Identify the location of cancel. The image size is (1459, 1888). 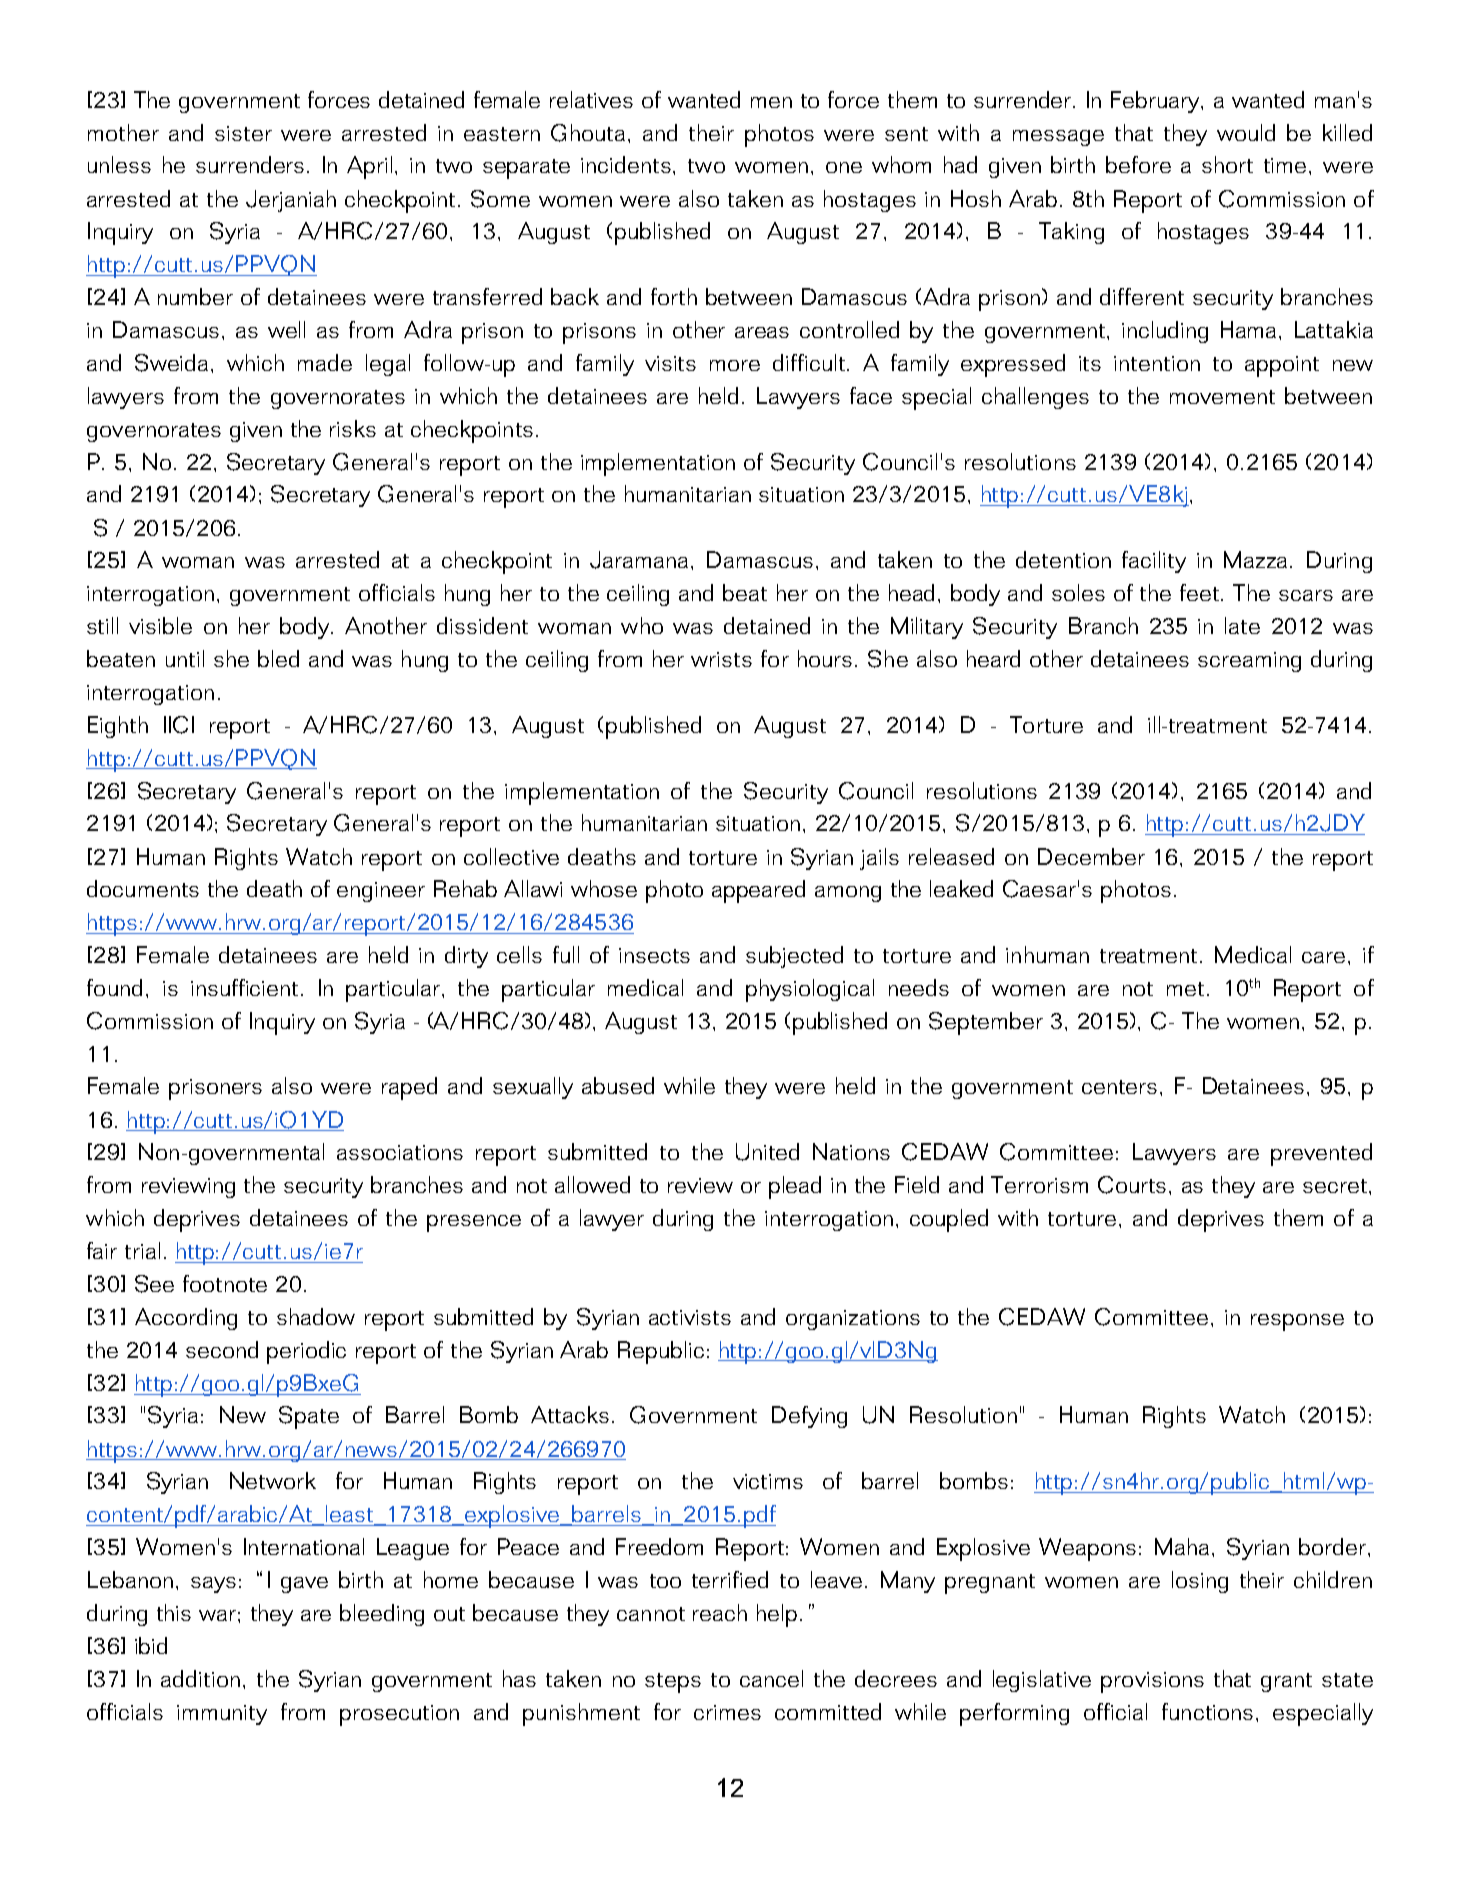
(771, 1678).
